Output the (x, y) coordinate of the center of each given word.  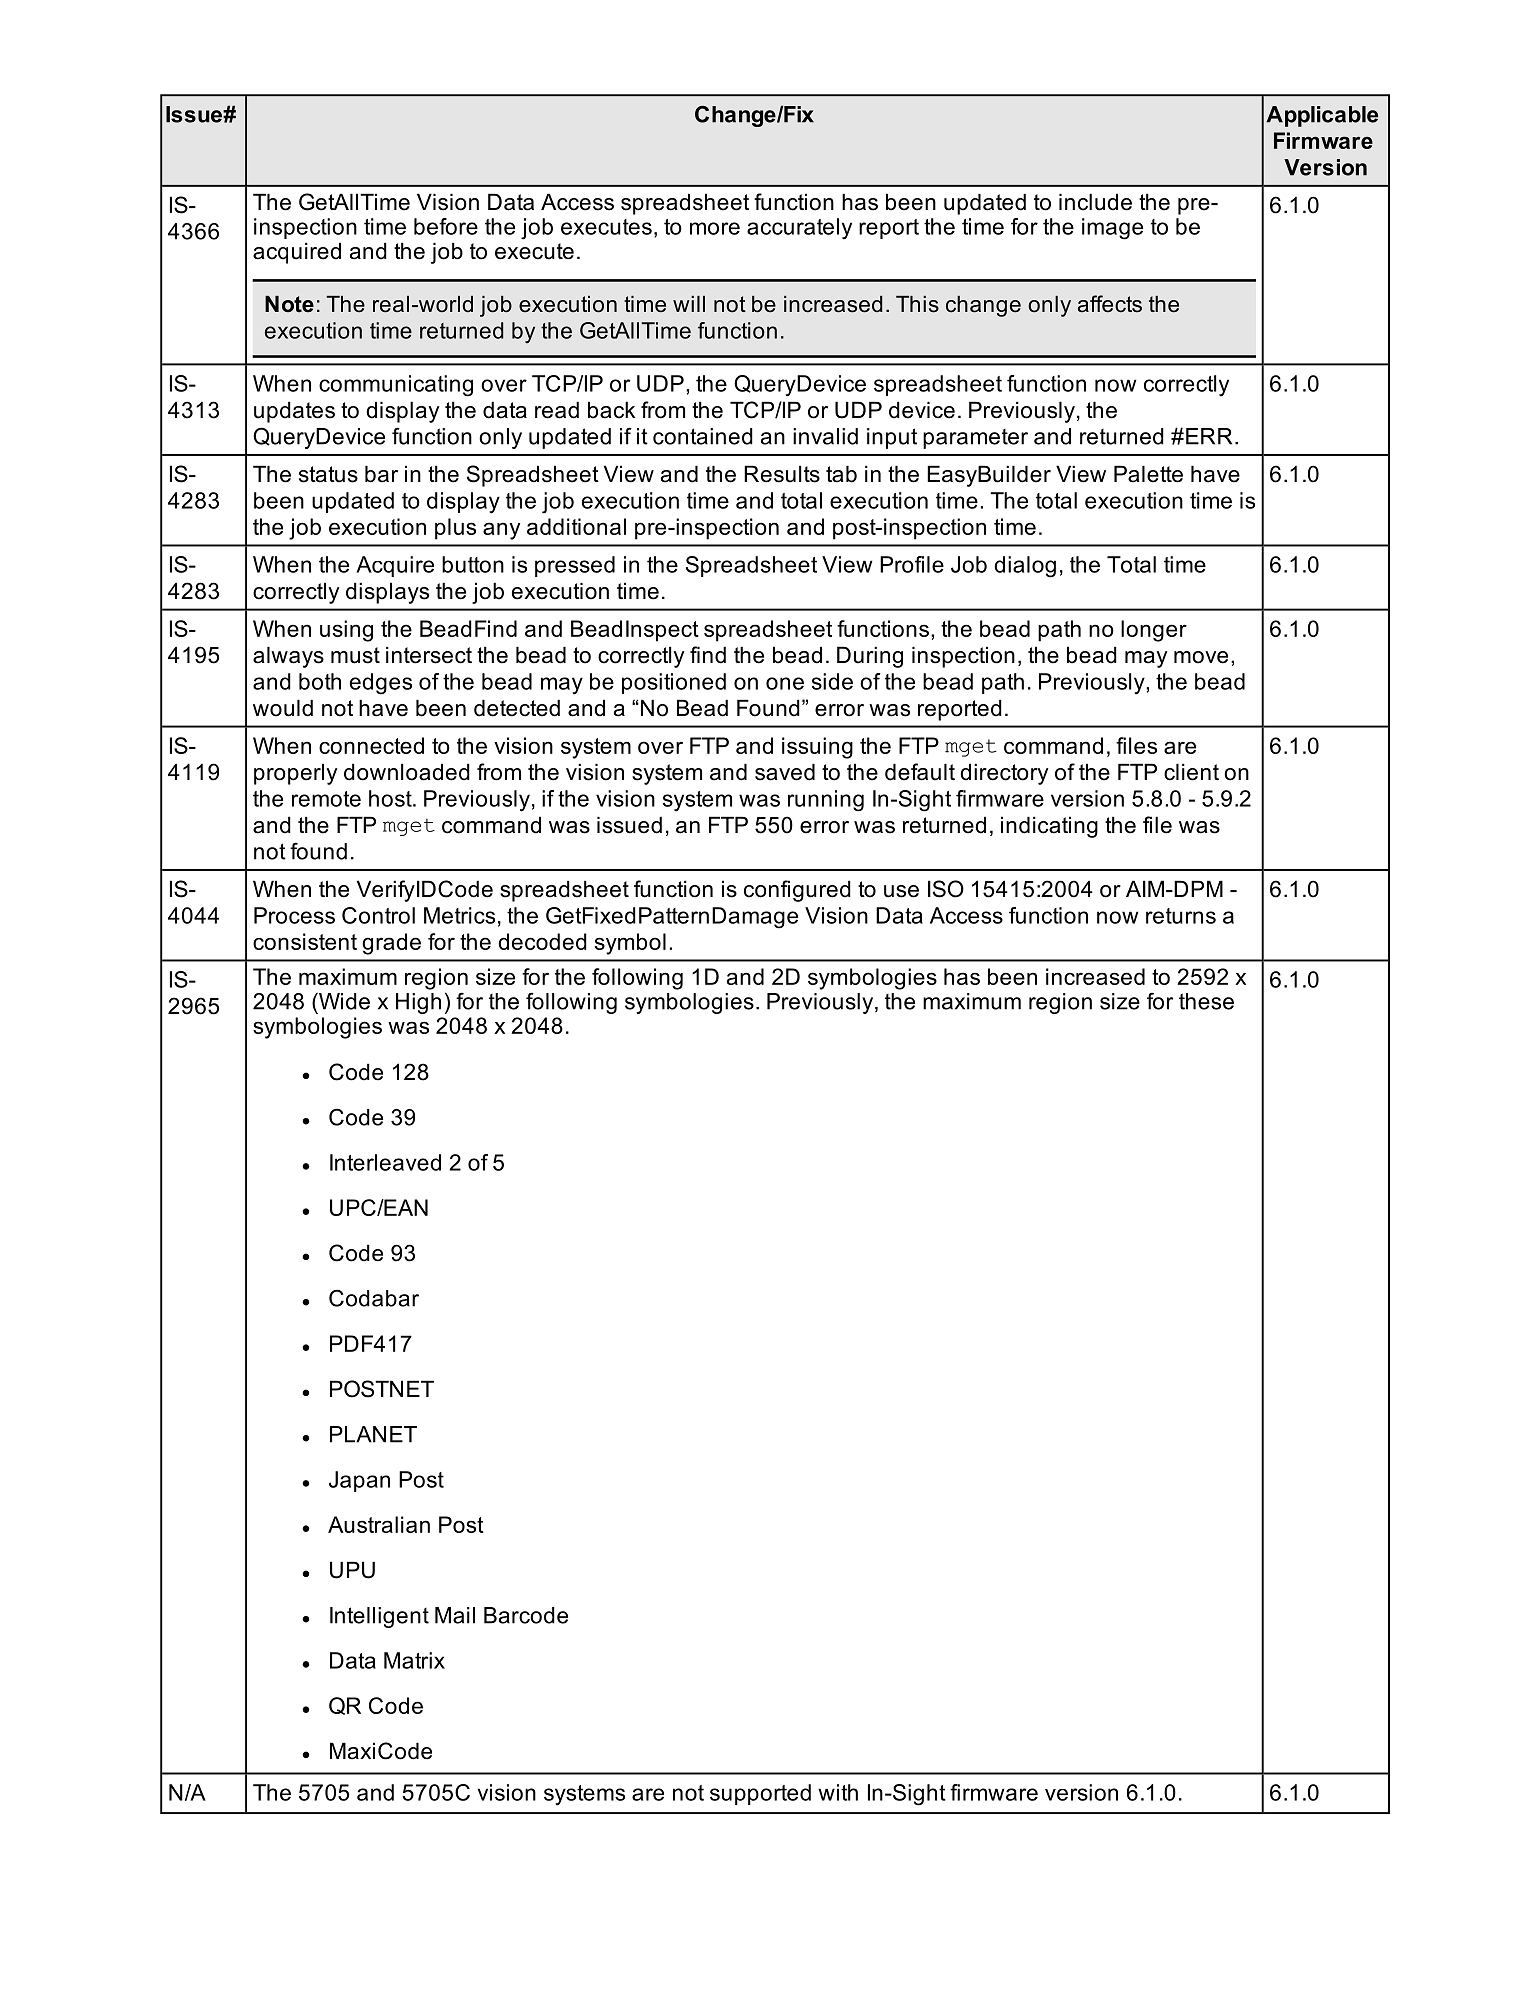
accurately (799, 228)
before (446, 226)
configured (797, 891)
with (838, 1792)
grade (391, 944)
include (1095, 202)
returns (1181, 916)
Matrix (414, 1660)
